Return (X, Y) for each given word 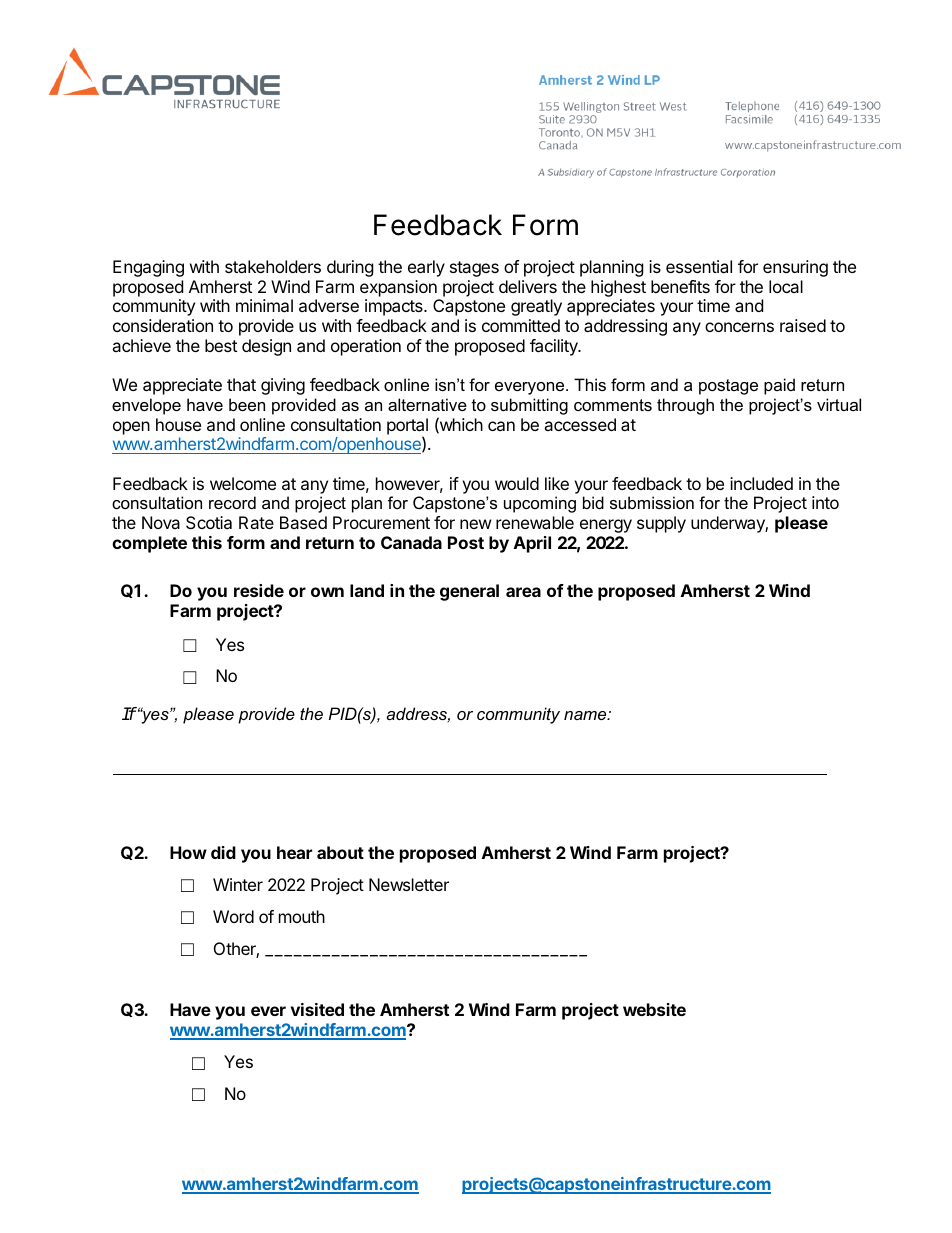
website (654, 1009)
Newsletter (409, 884)
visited (317, 1009)
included (761, 483)
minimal (264, 305)
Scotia (209, 522)
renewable (535, 522)
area (523, 592)
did (223, 852)
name (586, 715)
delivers (528, 286)
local (786, 286)
